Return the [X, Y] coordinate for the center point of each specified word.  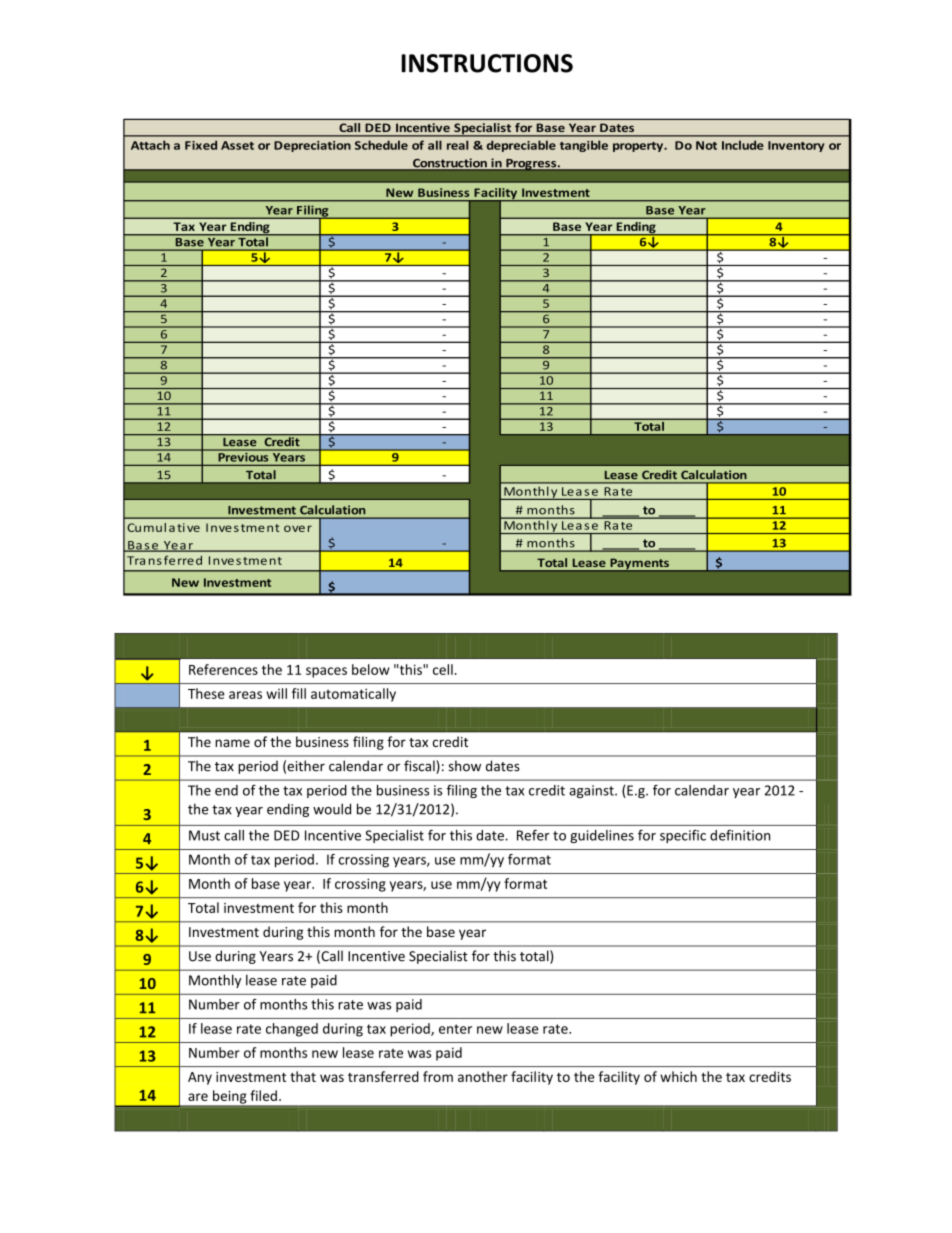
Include [743, 145]
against [592, 791]
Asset [237, 145]
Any [200, 1078]
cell [443, 669]
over [298, 528]
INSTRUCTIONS [487, 63]
